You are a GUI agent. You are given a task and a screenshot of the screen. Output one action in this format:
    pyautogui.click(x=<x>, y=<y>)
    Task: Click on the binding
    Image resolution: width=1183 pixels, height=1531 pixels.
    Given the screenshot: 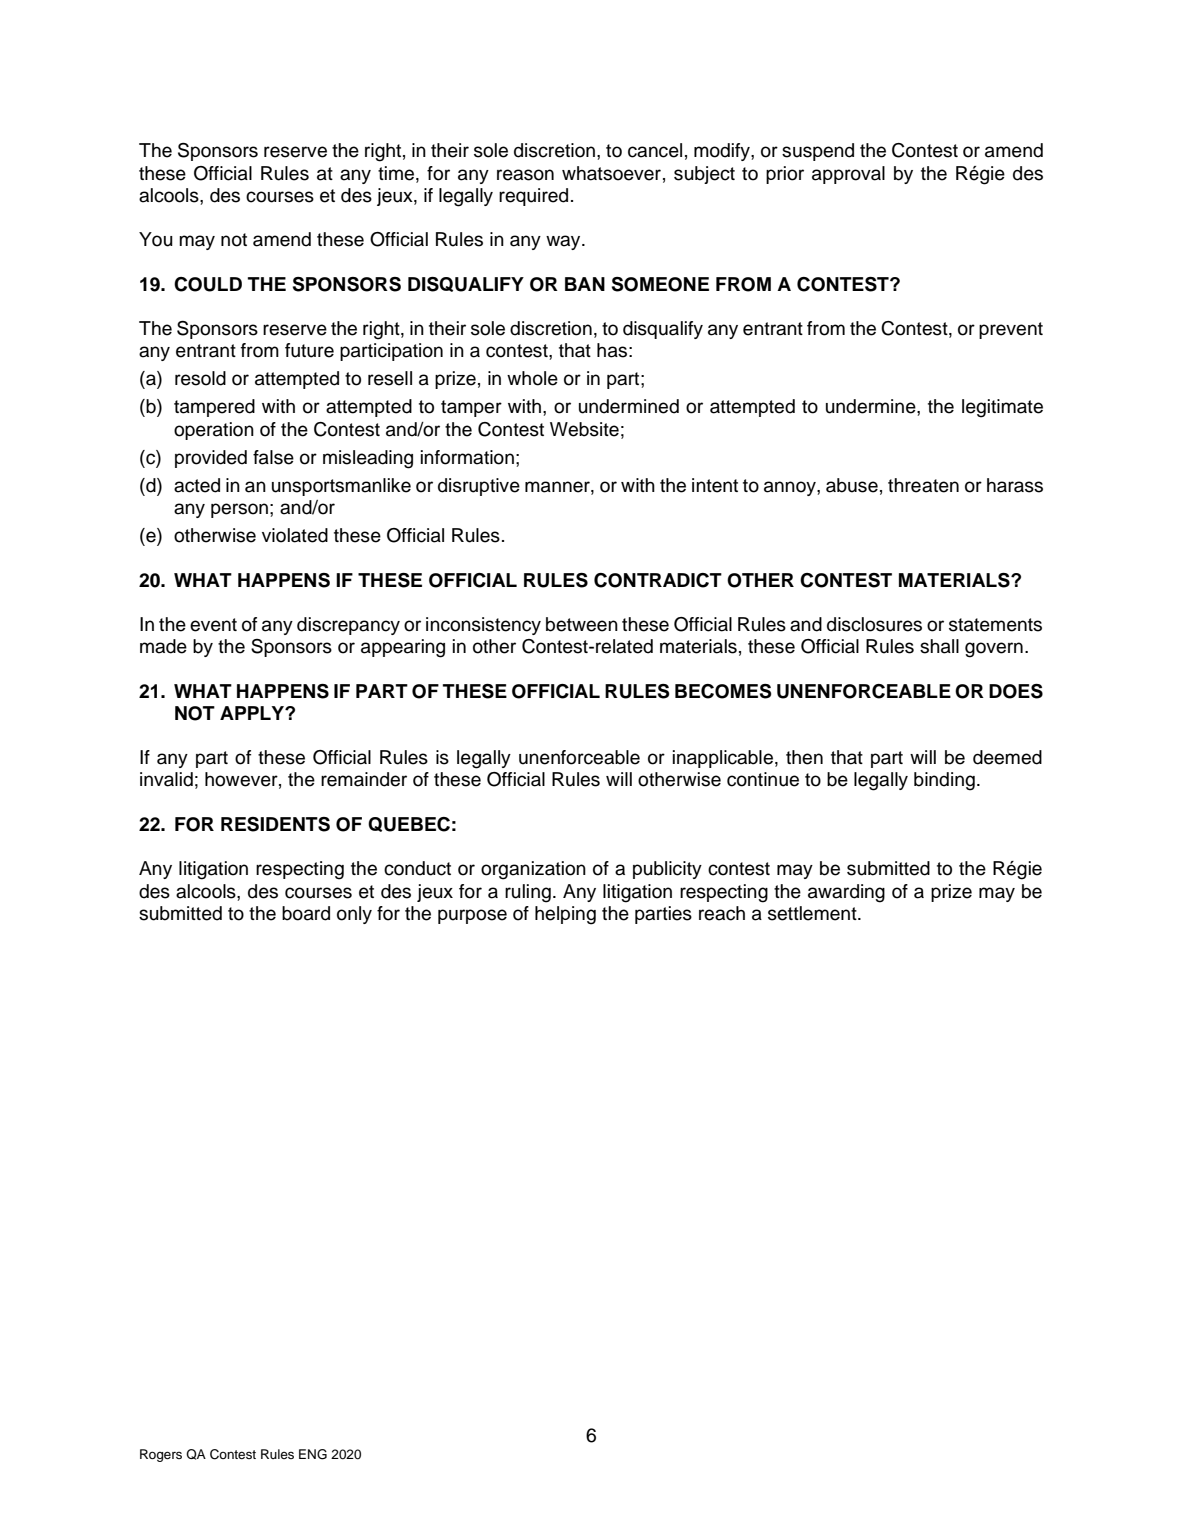 What is the action you would take?
    pyautogui.click(x=944, y=781)
